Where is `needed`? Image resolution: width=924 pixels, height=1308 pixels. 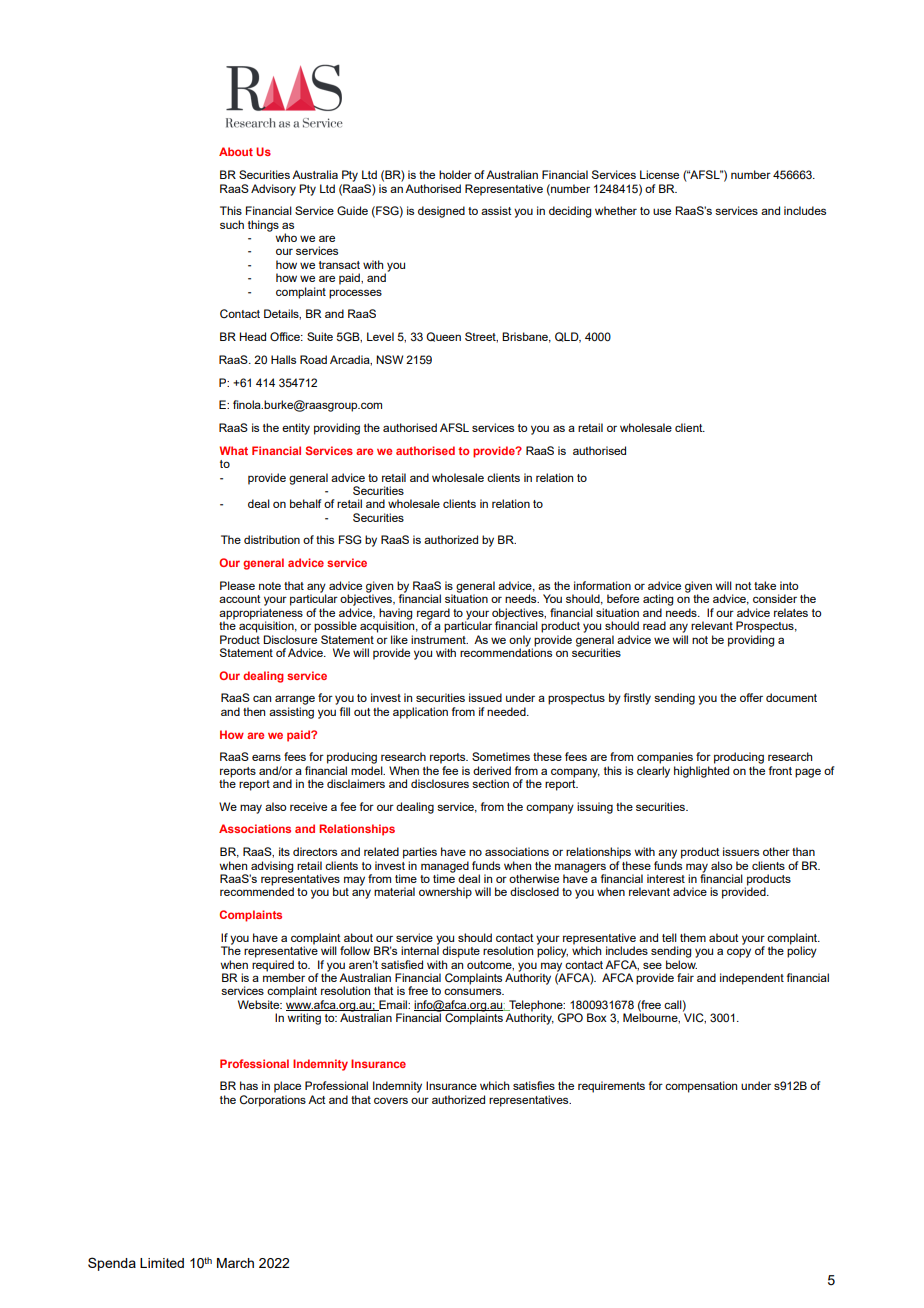 needed is located at coordinates (507, 711).
